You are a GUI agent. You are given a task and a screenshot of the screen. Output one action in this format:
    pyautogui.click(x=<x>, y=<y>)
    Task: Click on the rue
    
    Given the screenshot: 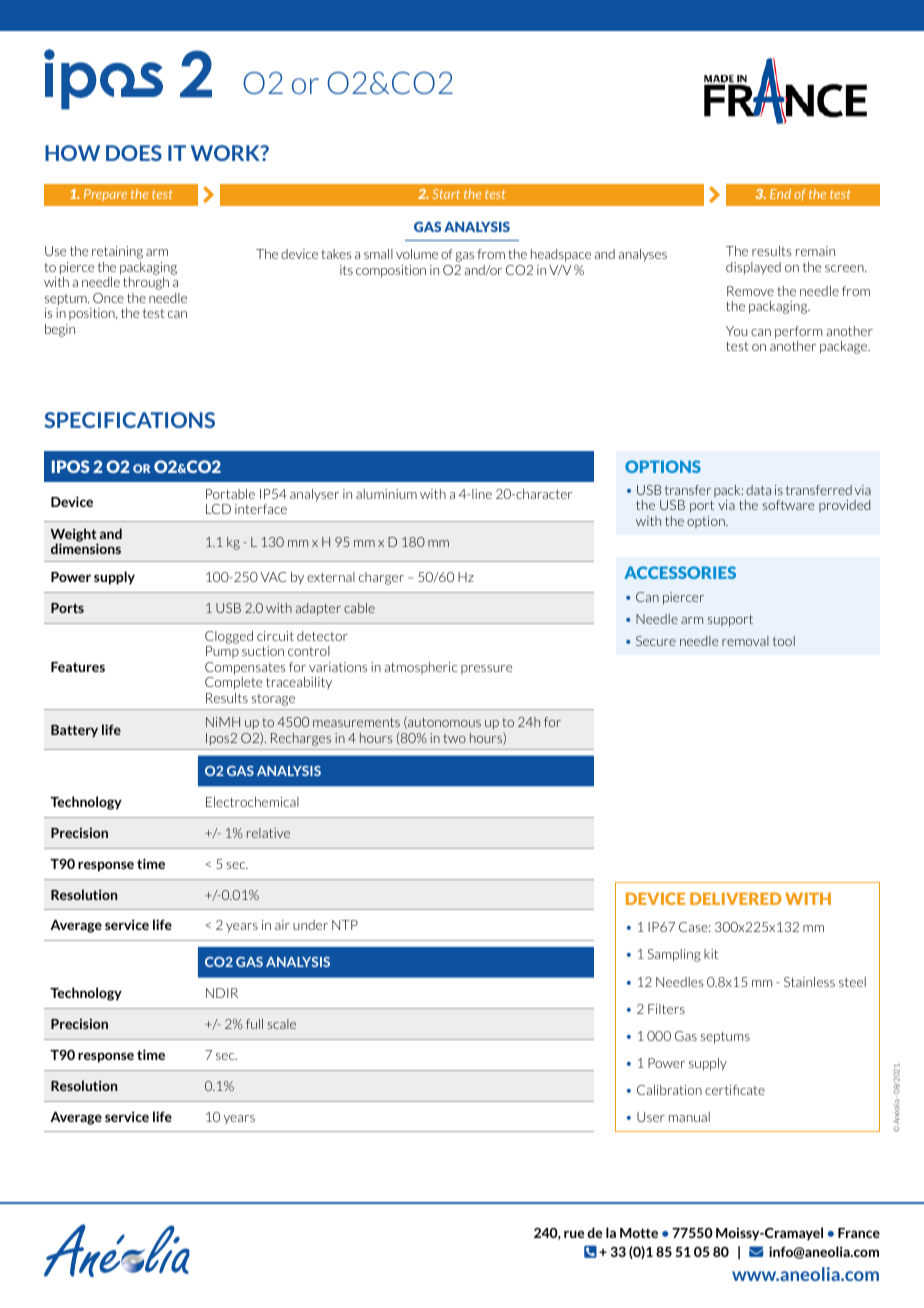 What is the action you would take?
    pyautogui.click(x=574, y=1234)
